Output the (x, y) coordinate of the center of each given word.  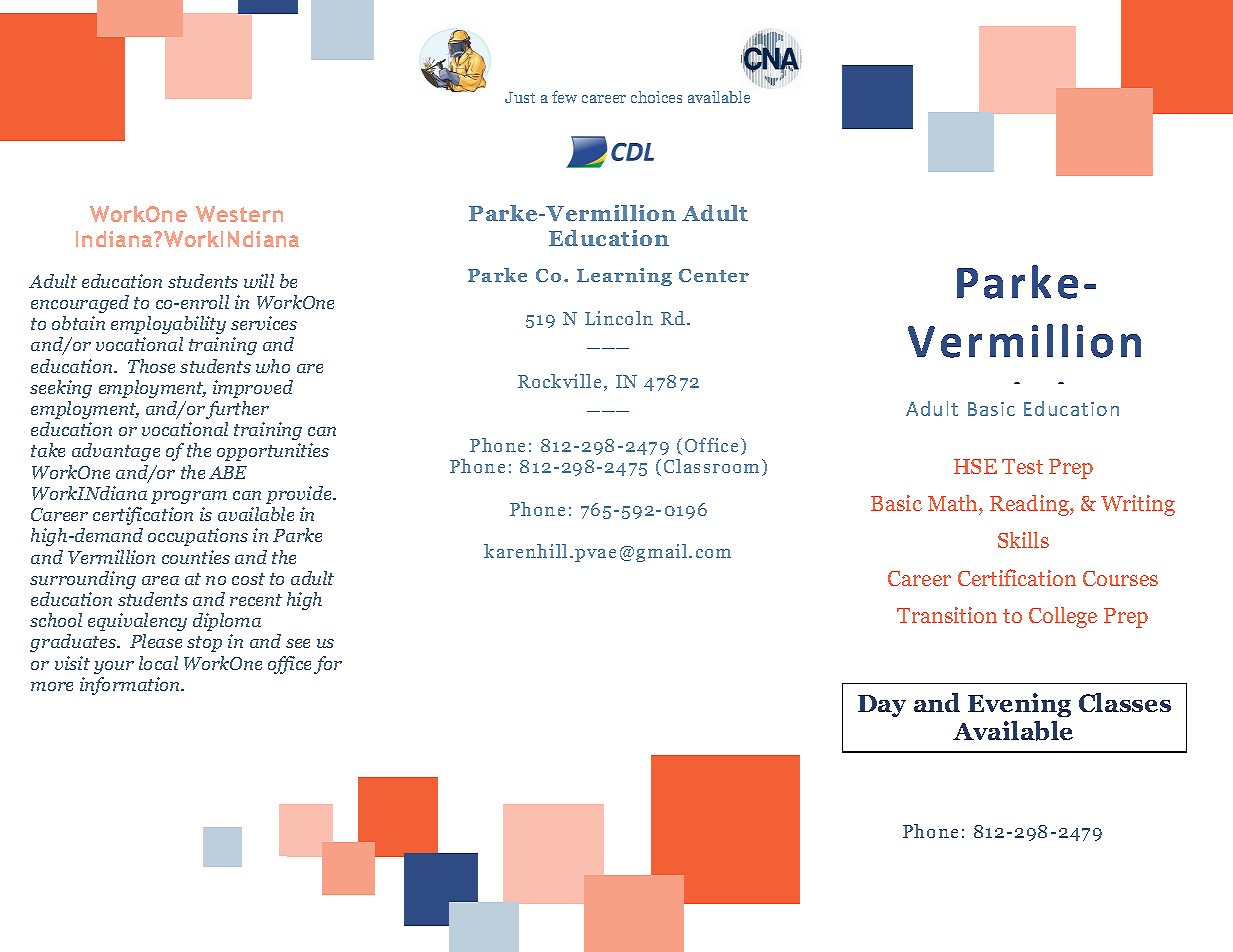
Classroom (711, 466)
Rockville (559, 381)
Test (1022, 466)
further (237, 410)
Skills (1023, 540)
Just (520, 97)
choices (656, 97)
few (564, 97)
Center (714, 275)
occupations (198, 537)
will (259, 281)
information (131, 686)
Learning (624, 277)
